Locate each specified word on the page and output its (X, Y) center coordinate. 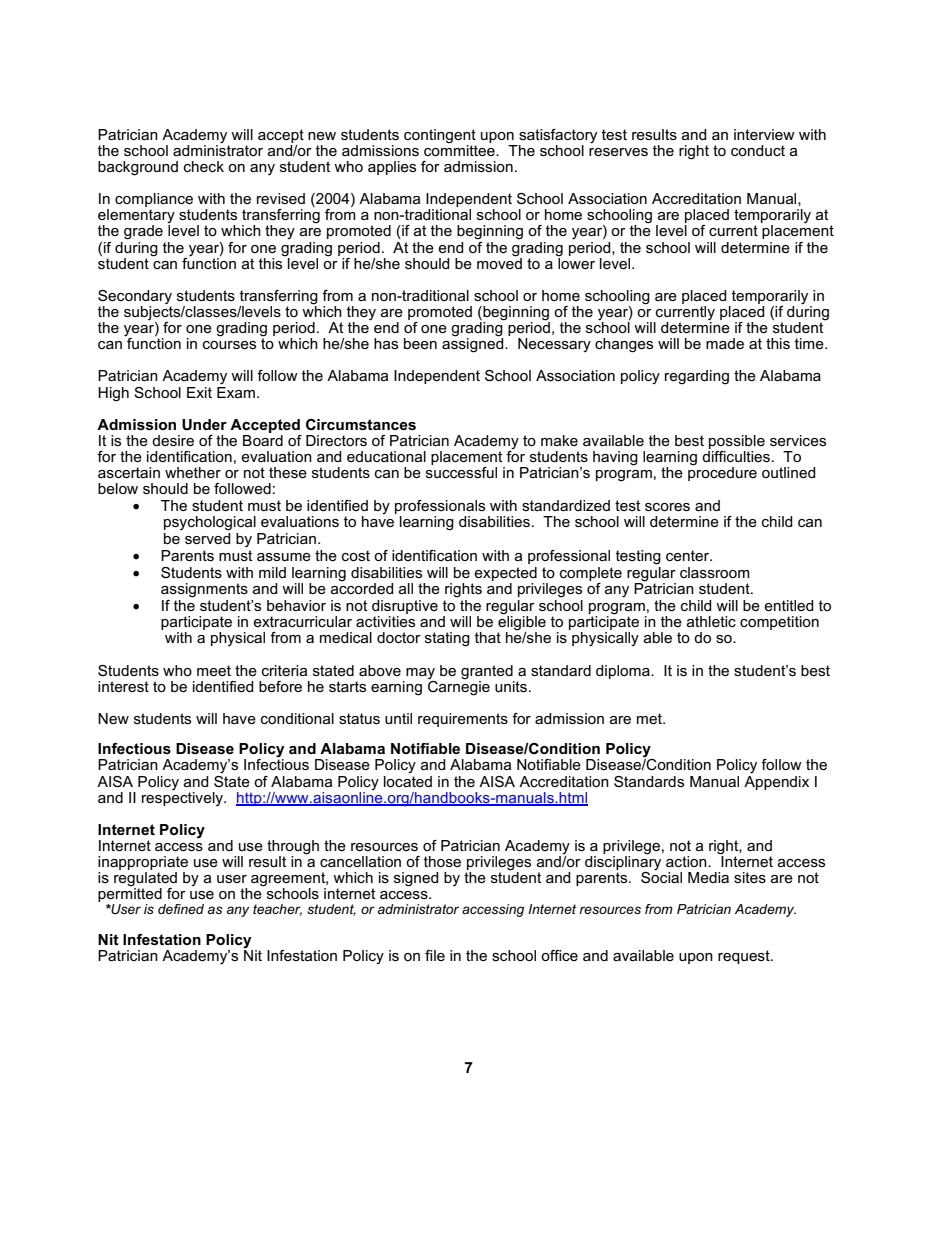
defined (181, 909)
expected (505, 575)
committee (460, 149)
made (725, 343)
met (650, 718)
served (208, 537)
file (435, 955)
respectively (183, 799)
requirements (463, 720)
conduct (758, 150)
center (689, 555)
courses (229, 345)
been (420, 343)
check (204, 166)
